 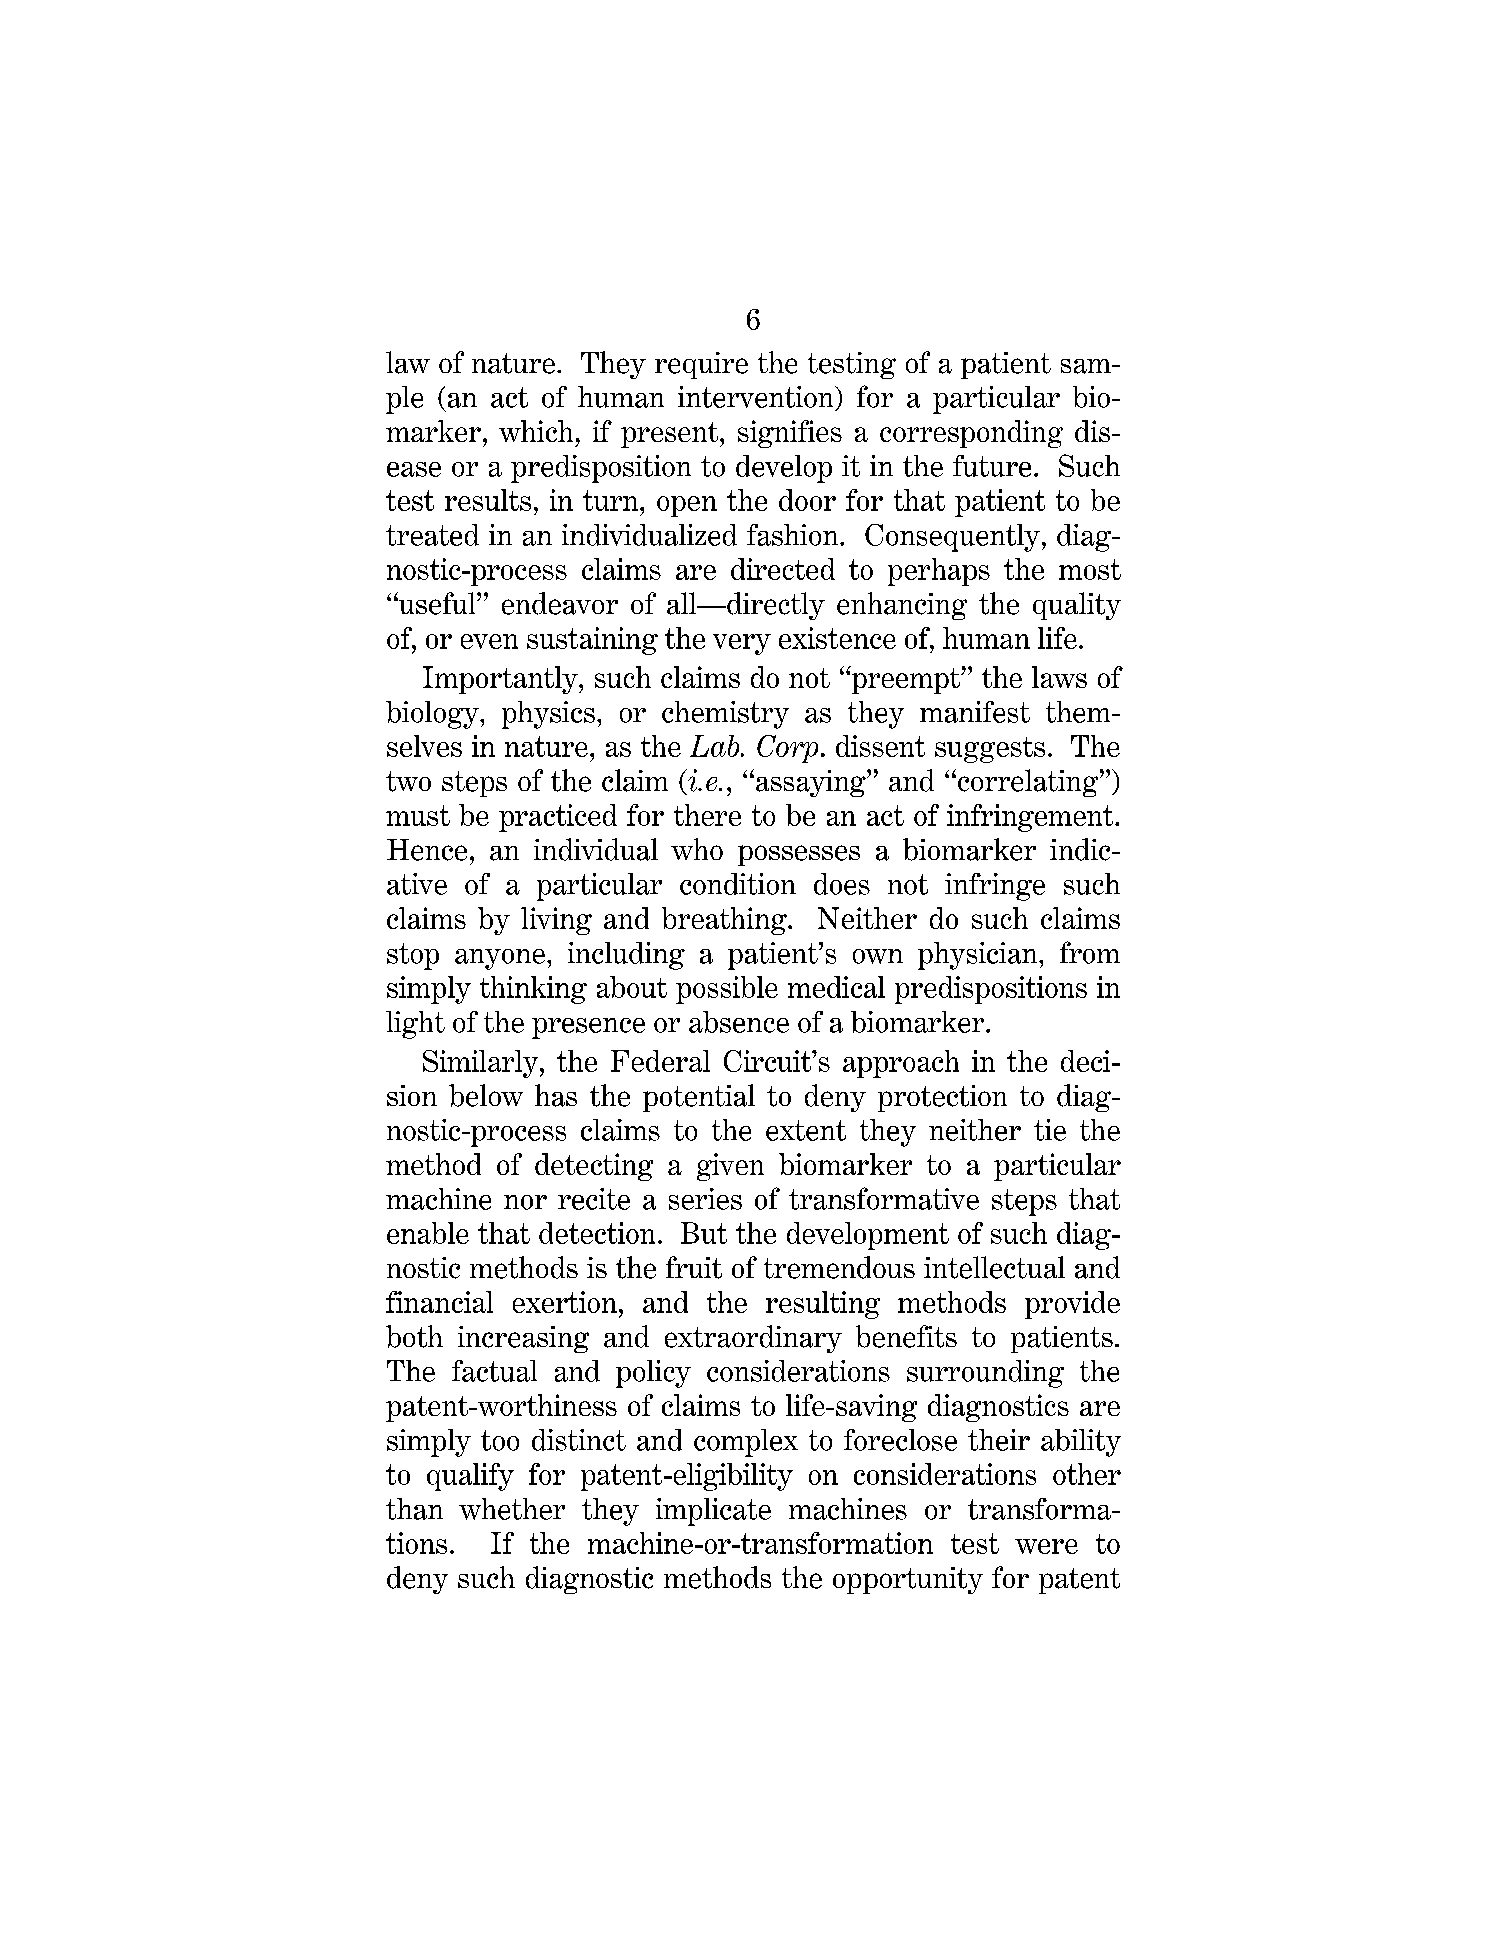 What do you see at coordinates (730, 1167) in the page?
I see `given` at bounding box center [730, 1167].
